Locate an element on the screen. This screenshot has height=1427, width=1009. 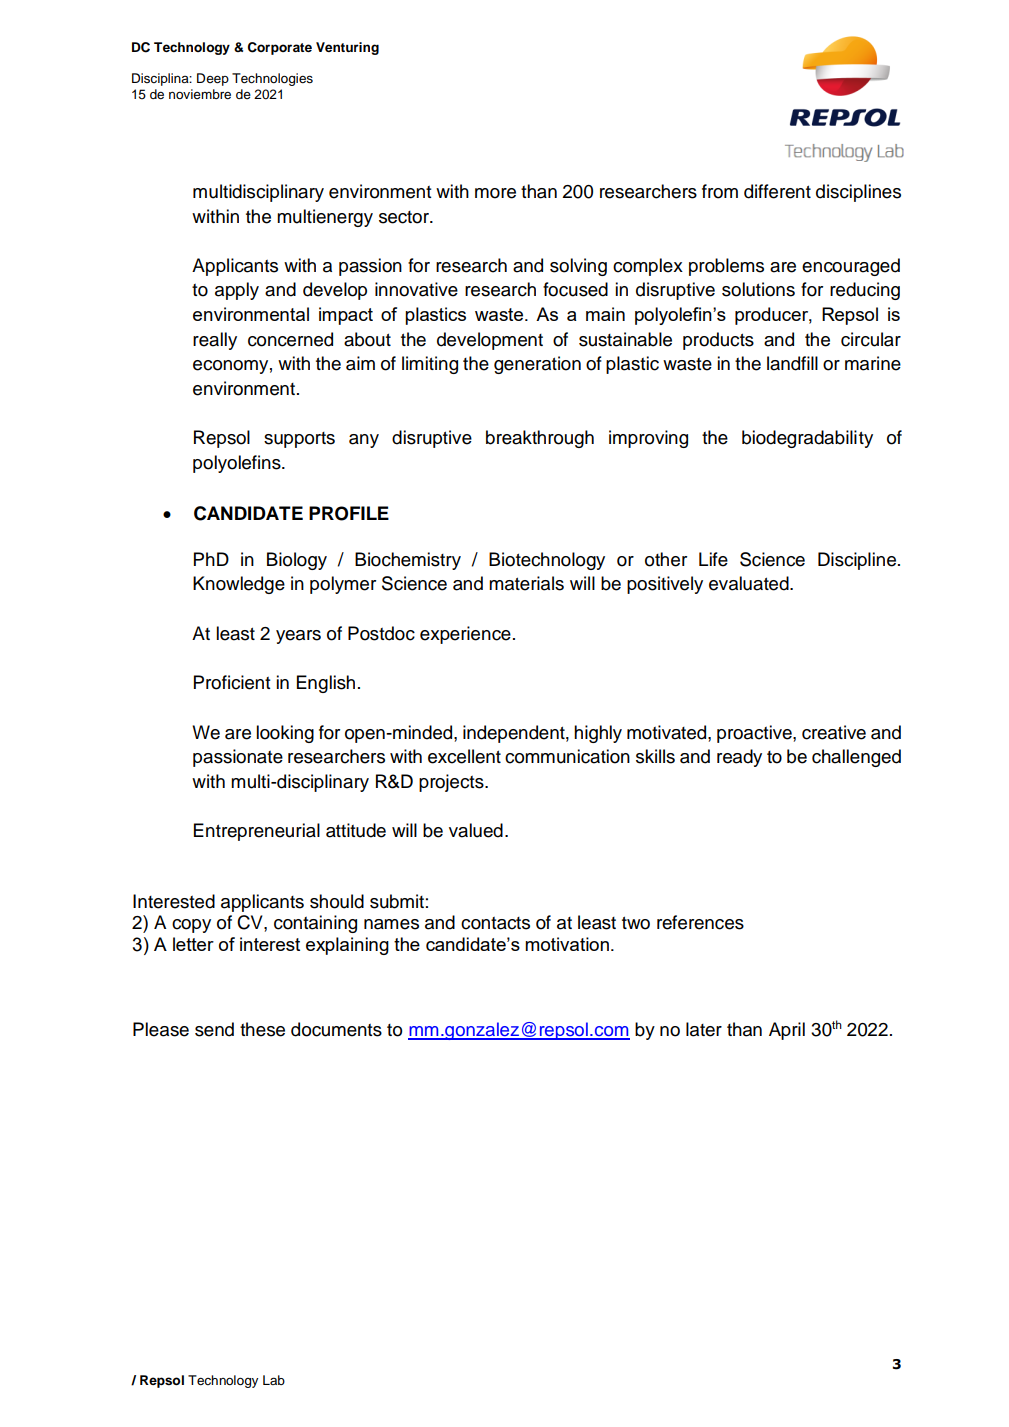
Lab is located at coordinates (274, 1380).
